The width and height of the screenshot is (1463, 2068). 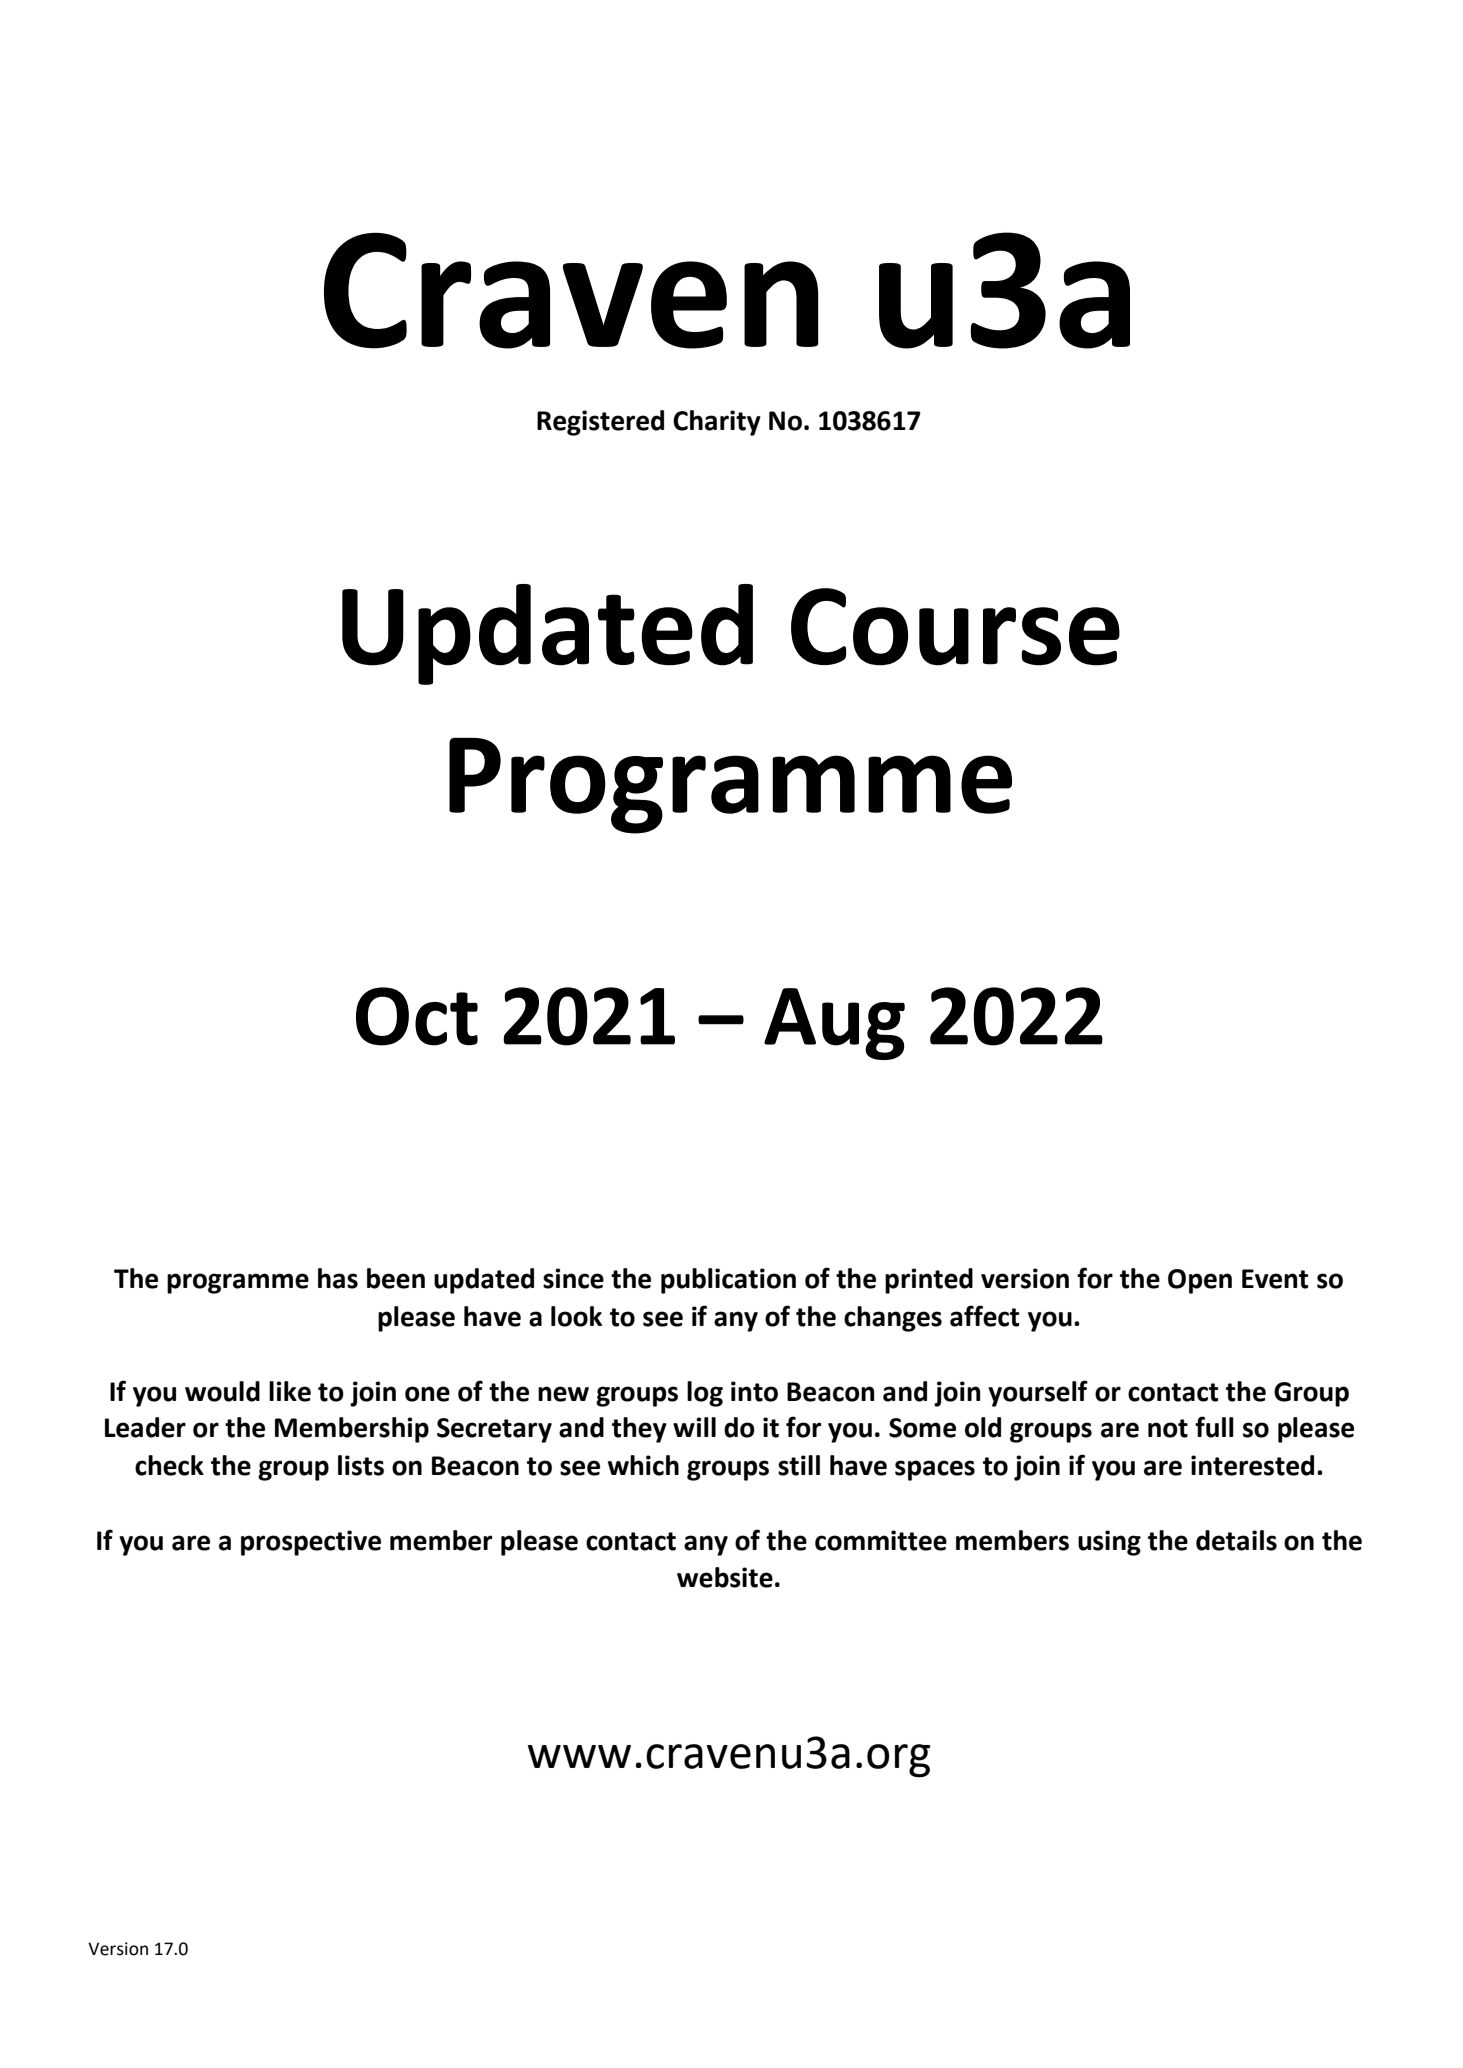 What do you see at coordinates (311, 1543) in the screenshot?
I see `prospective` at bounding box center [311, 1543].
